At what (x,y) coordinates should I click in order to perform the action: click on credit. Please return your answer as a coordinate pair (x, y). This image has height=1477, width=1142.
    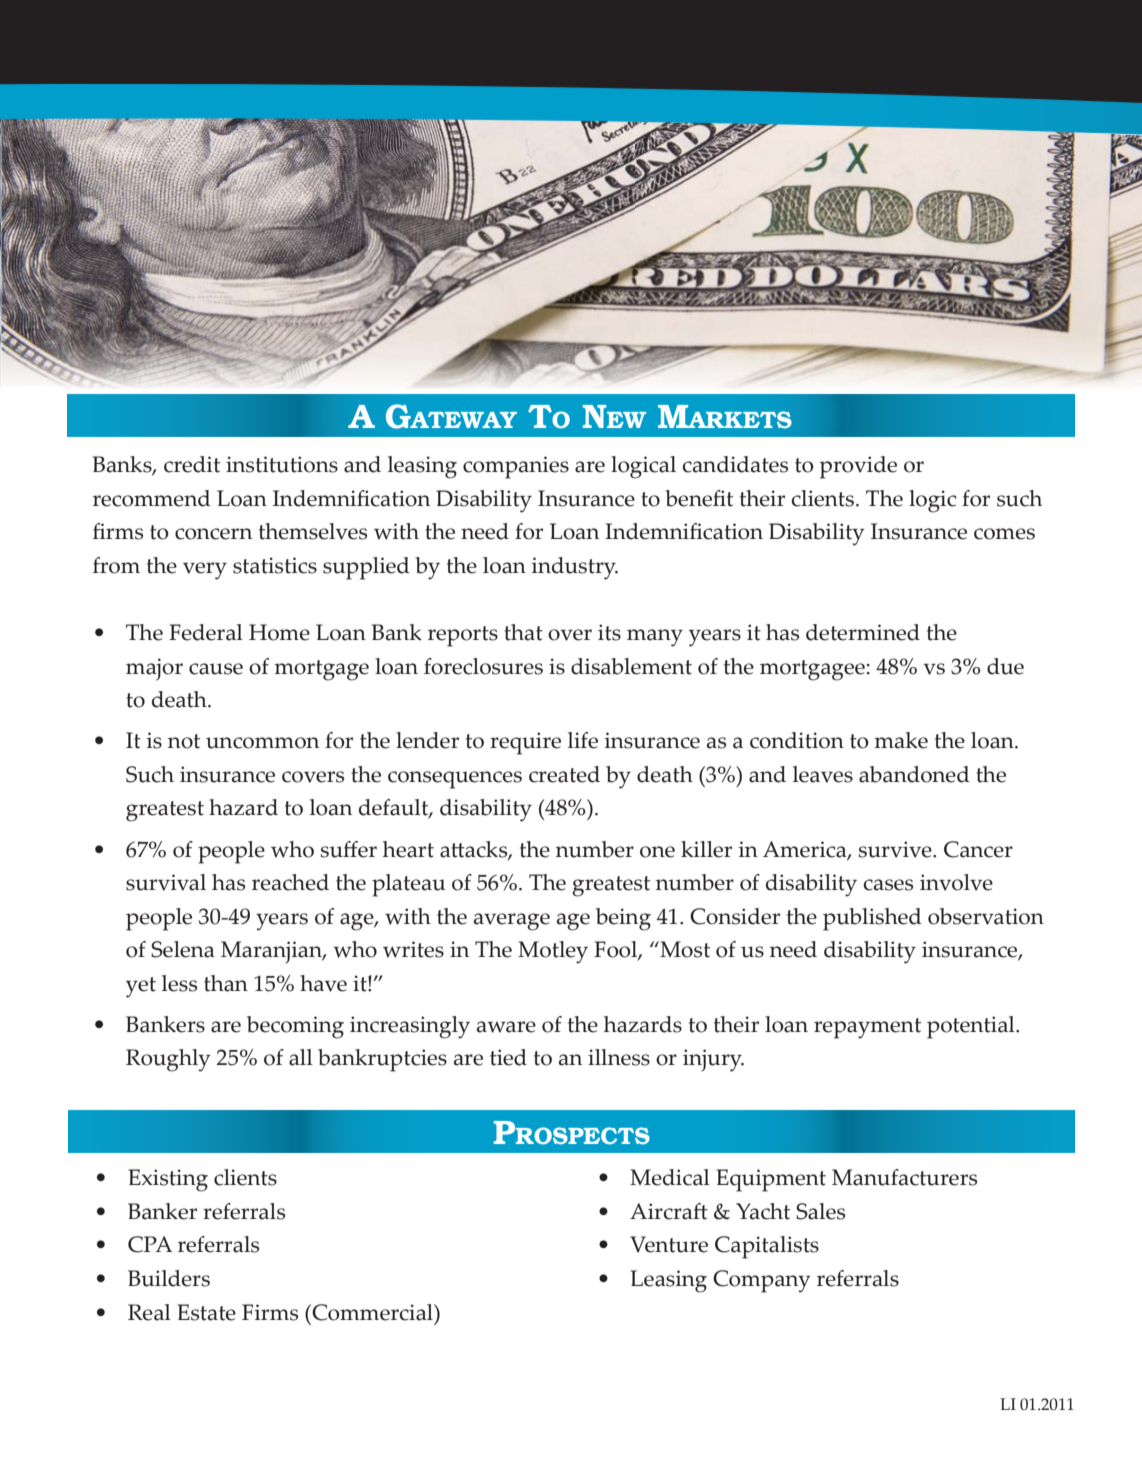
    Looking at the image, I should click on (192, 464).
